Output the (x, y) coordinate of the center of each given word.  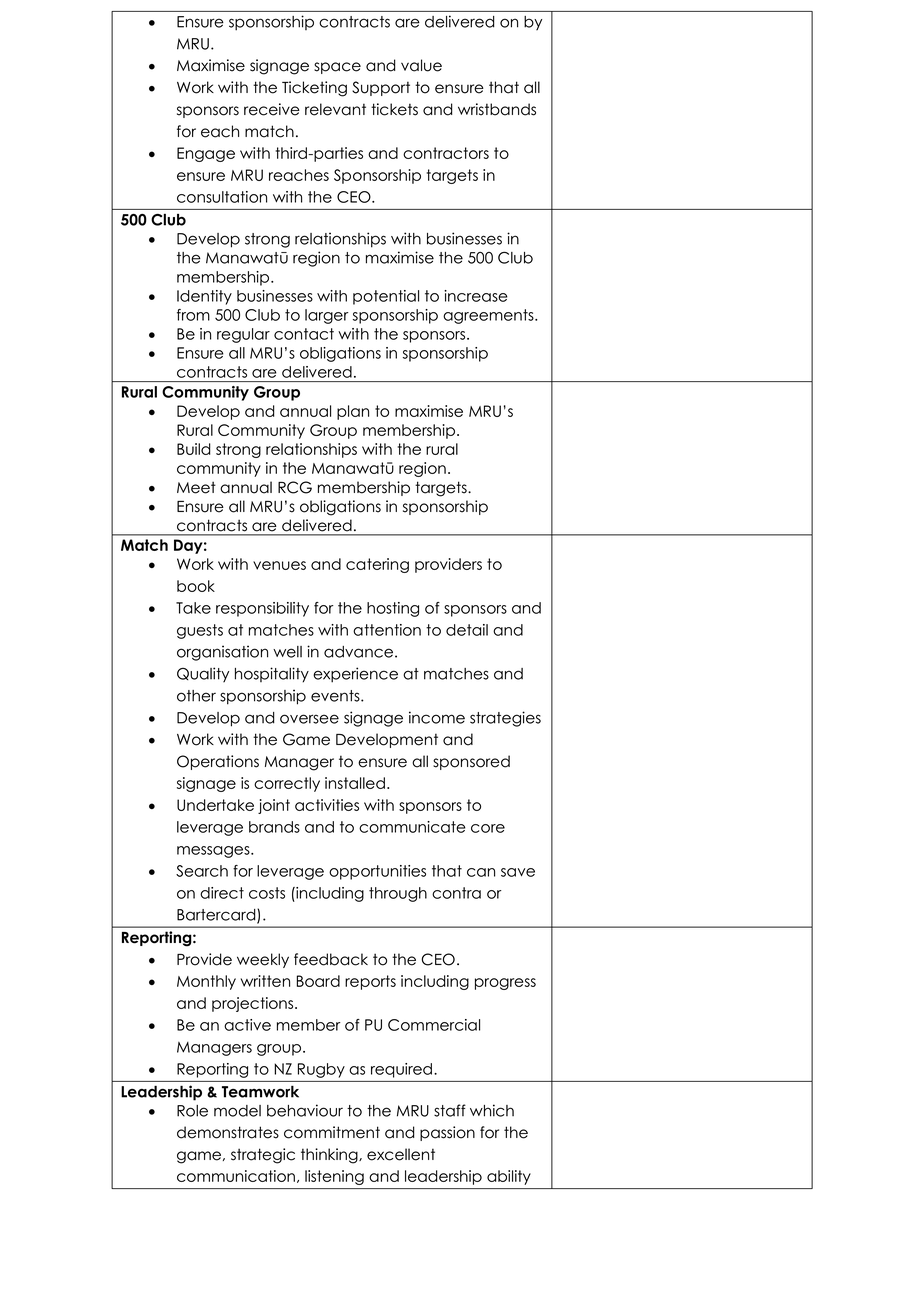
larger (327, 316)
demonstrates (228, 1132)
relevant (335, 109)
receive (272, 109)
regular (243, 335)
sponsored (471, 762)
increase (476, 296)
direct (222, 893)
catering (377, 565)
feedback (331, 959)
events (336, 696)
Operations (218, 762)
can (481, 872)
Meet (196, 487)
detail (467, 630)
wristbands (497, 109)
